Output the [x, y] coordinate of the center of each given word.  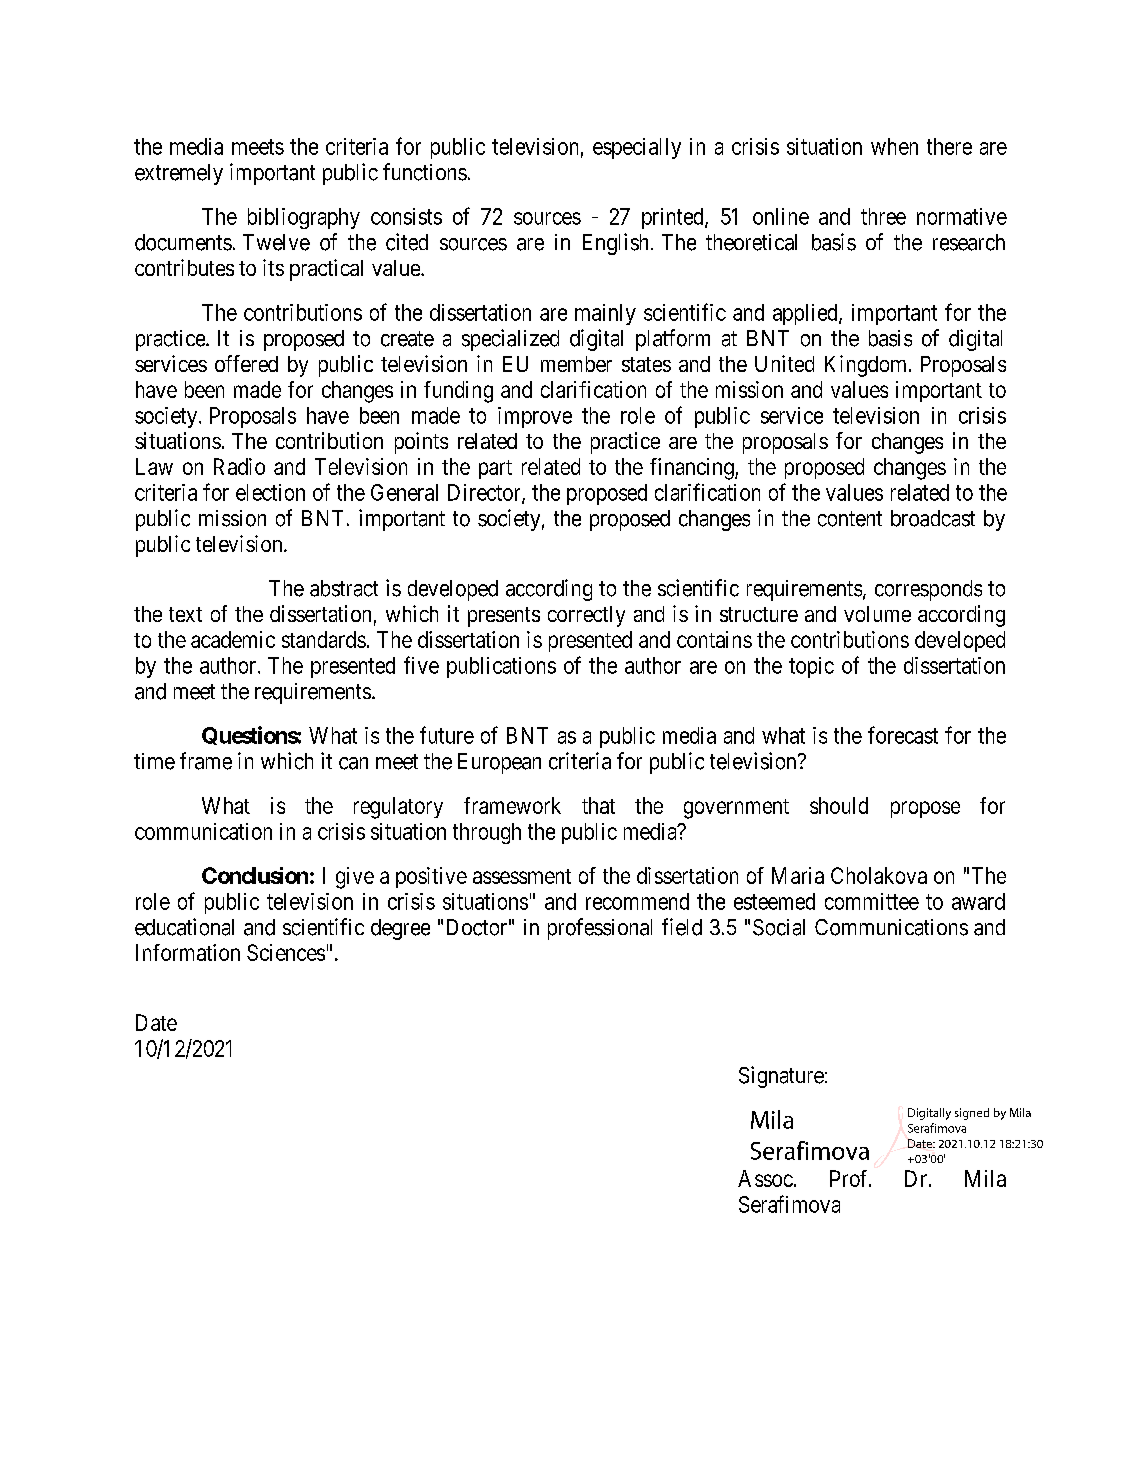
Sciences [286, 952]
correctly [586, 616]
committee [872, 901]
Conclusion [255, 875]
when [894, 146]
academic [233, 639]
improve [535, 417]
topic [811, 667]
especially [637, 148]
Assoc [765, 1178]
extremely [179, 174]
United [784, 363]
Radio [239, 466]
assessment [522, 876]
